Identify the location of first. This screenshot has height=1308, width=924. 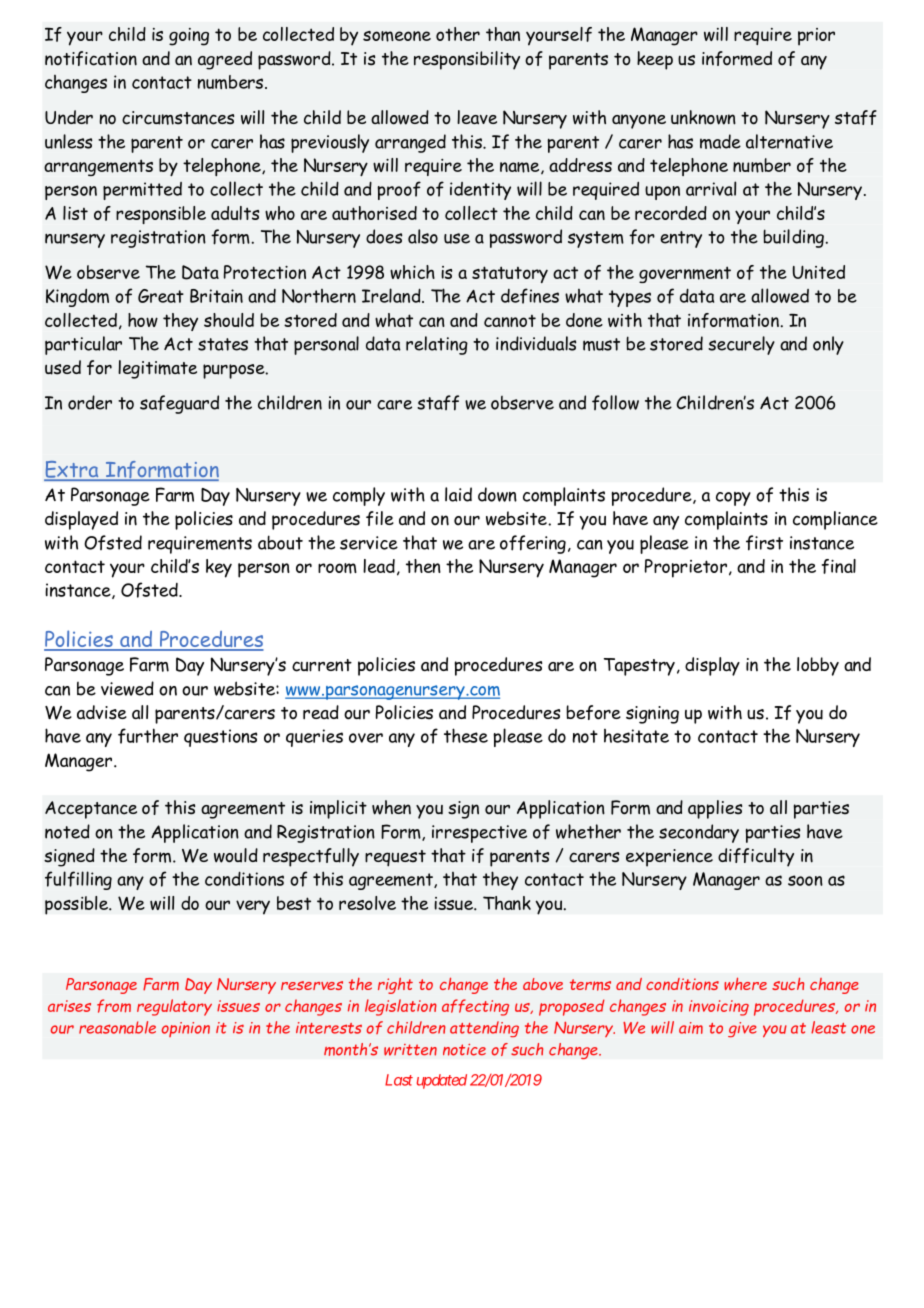
(764, 543).
